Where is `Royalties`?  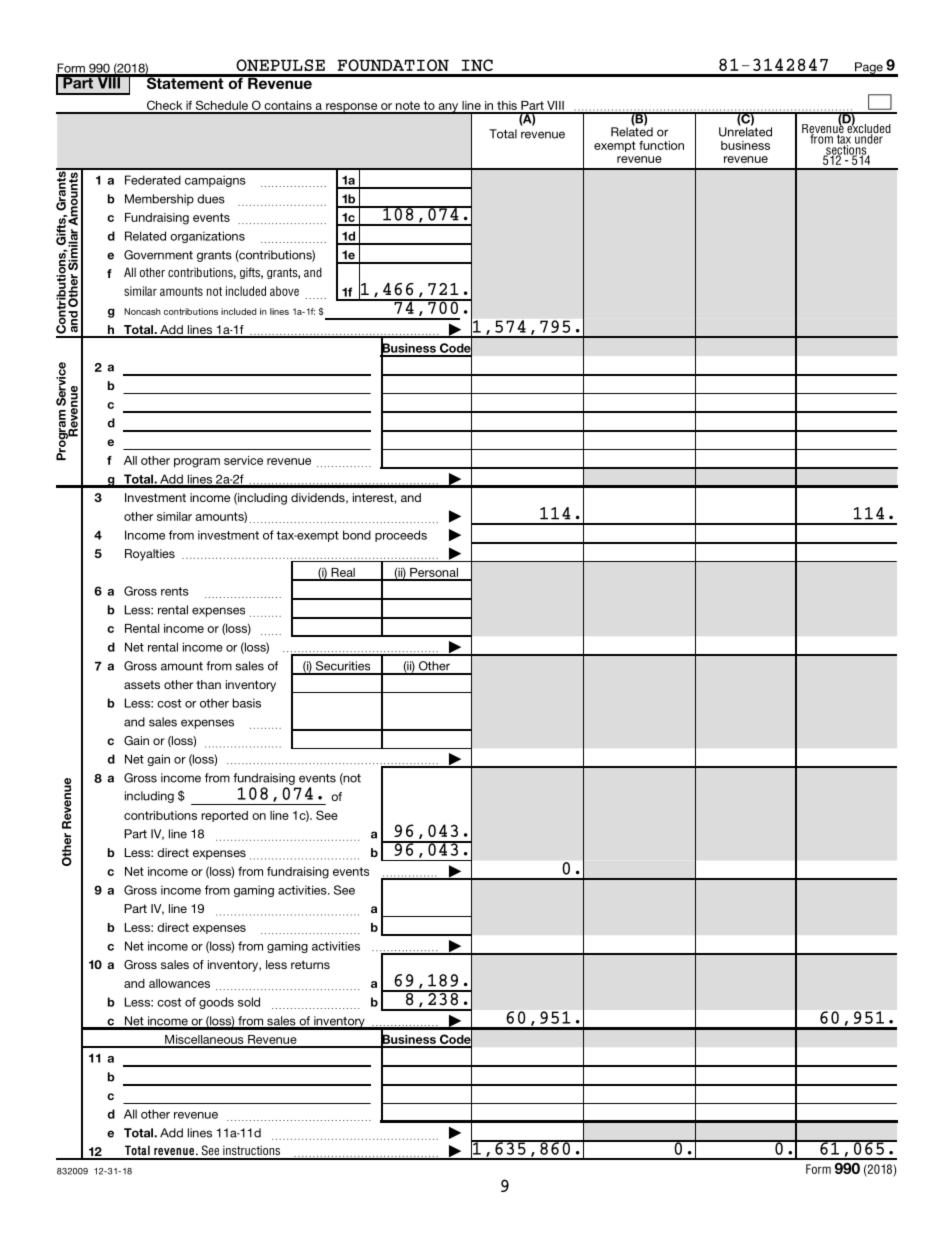
Royalties is located at coordinates (150, 555).
